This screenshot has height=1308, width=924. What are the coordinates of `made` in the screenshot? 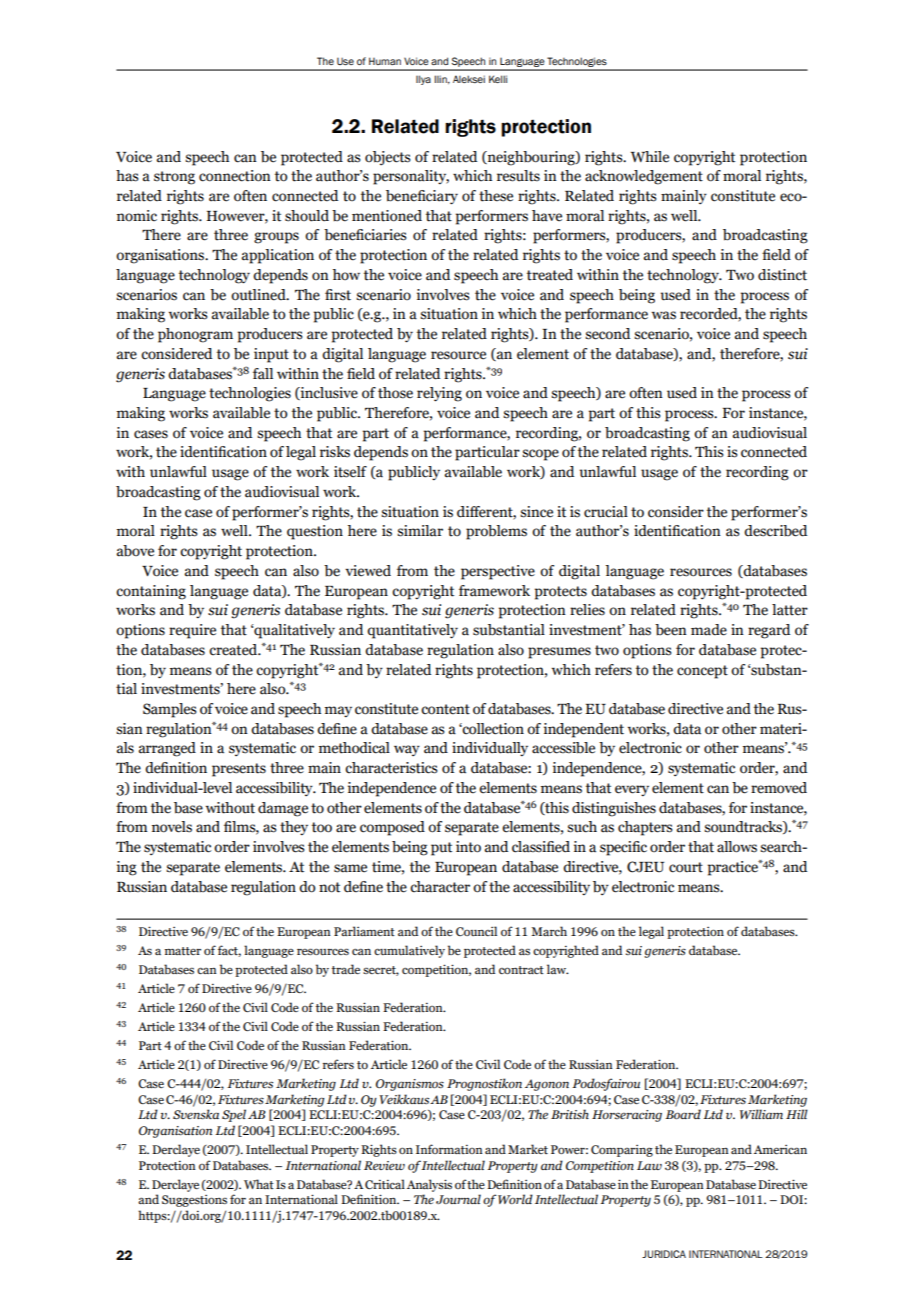 It's located at (709, 630).
